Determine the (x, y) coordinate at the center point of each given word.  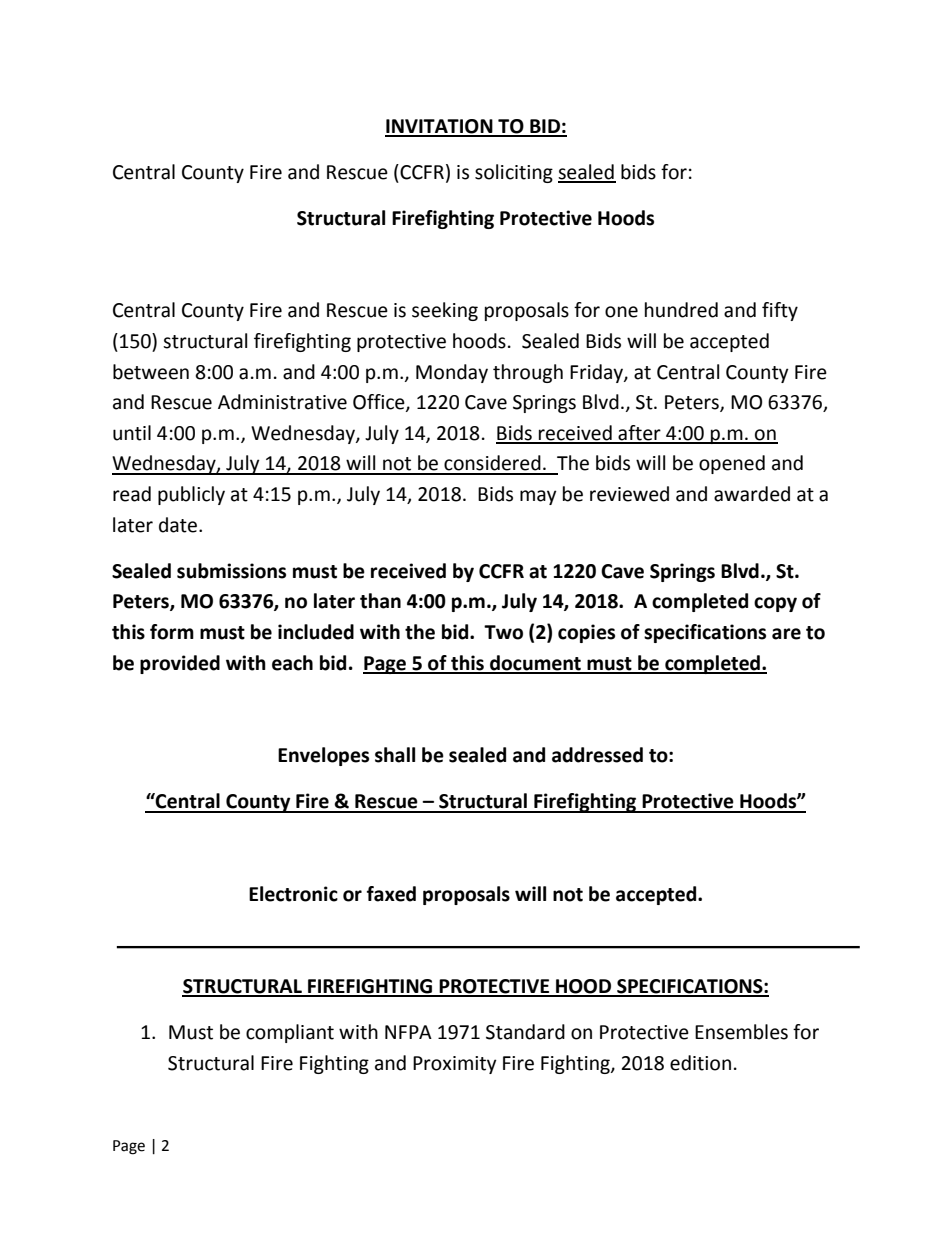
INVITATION (440, 127)
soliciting (514, 173)
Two (503, 632)
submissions (231, 571)
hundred (681, 310)
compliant (290, 1033)
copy (775, 604)
